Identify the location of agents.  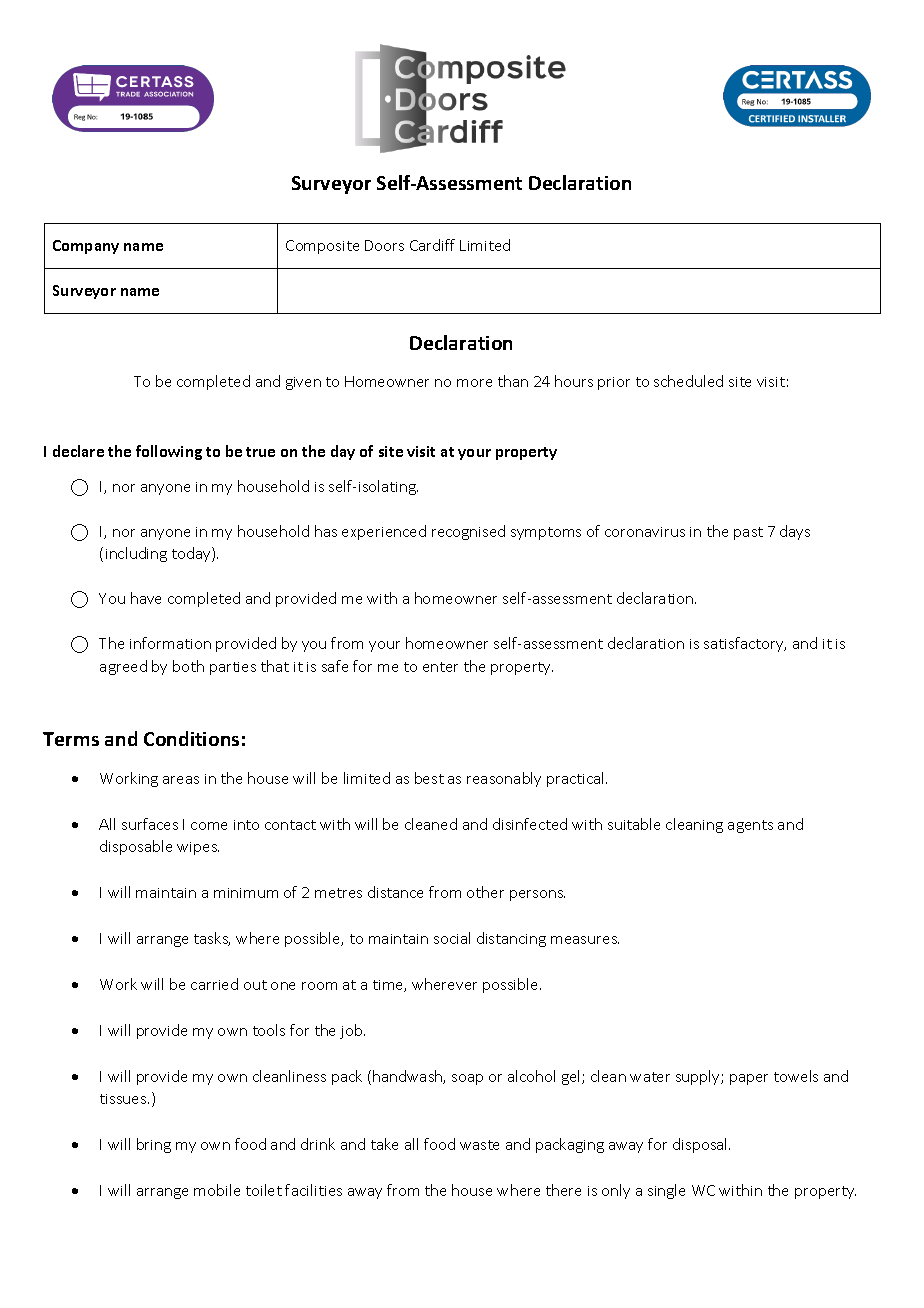
(750, 826).
